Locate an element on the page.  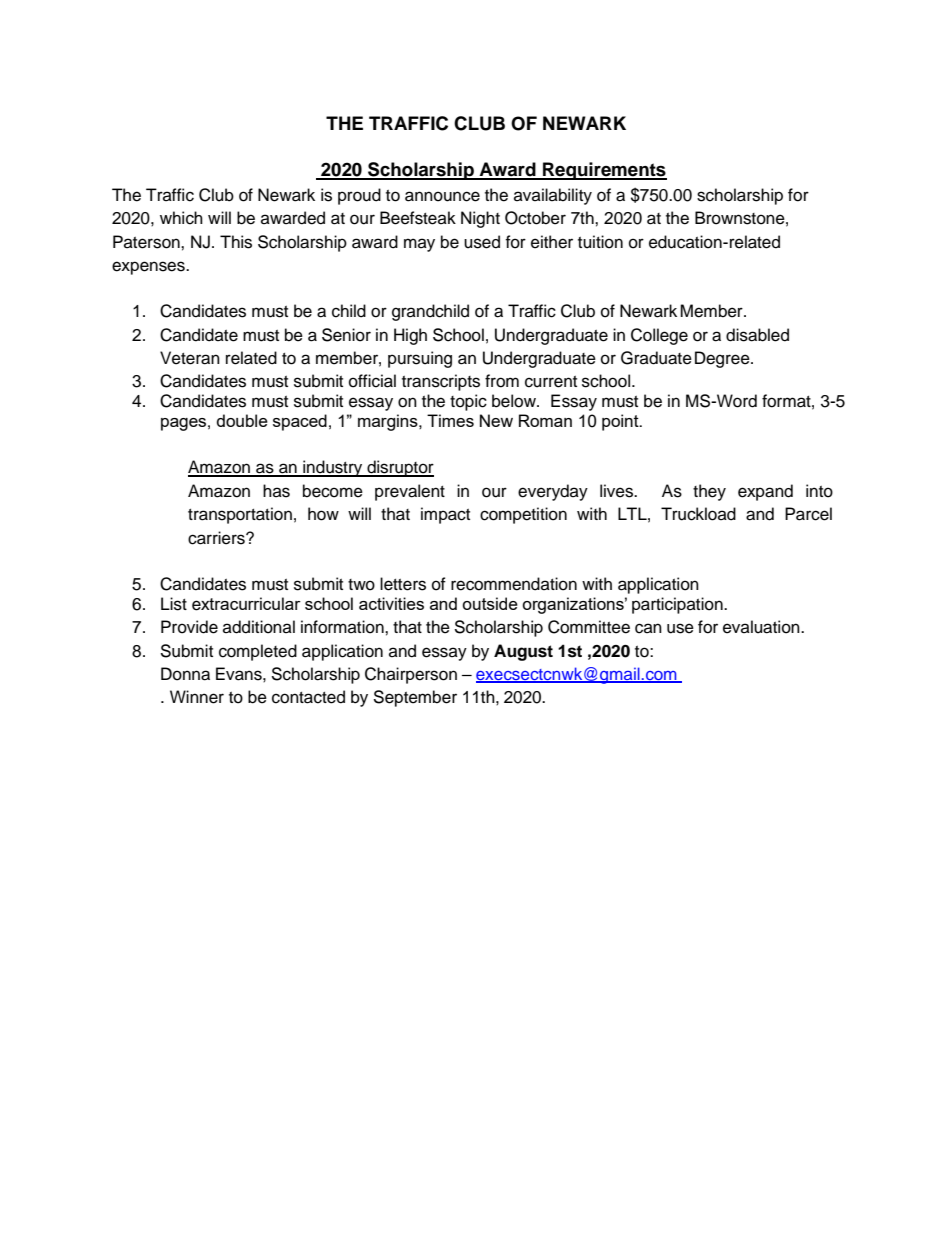
point is located at coordinates (621, 422).
